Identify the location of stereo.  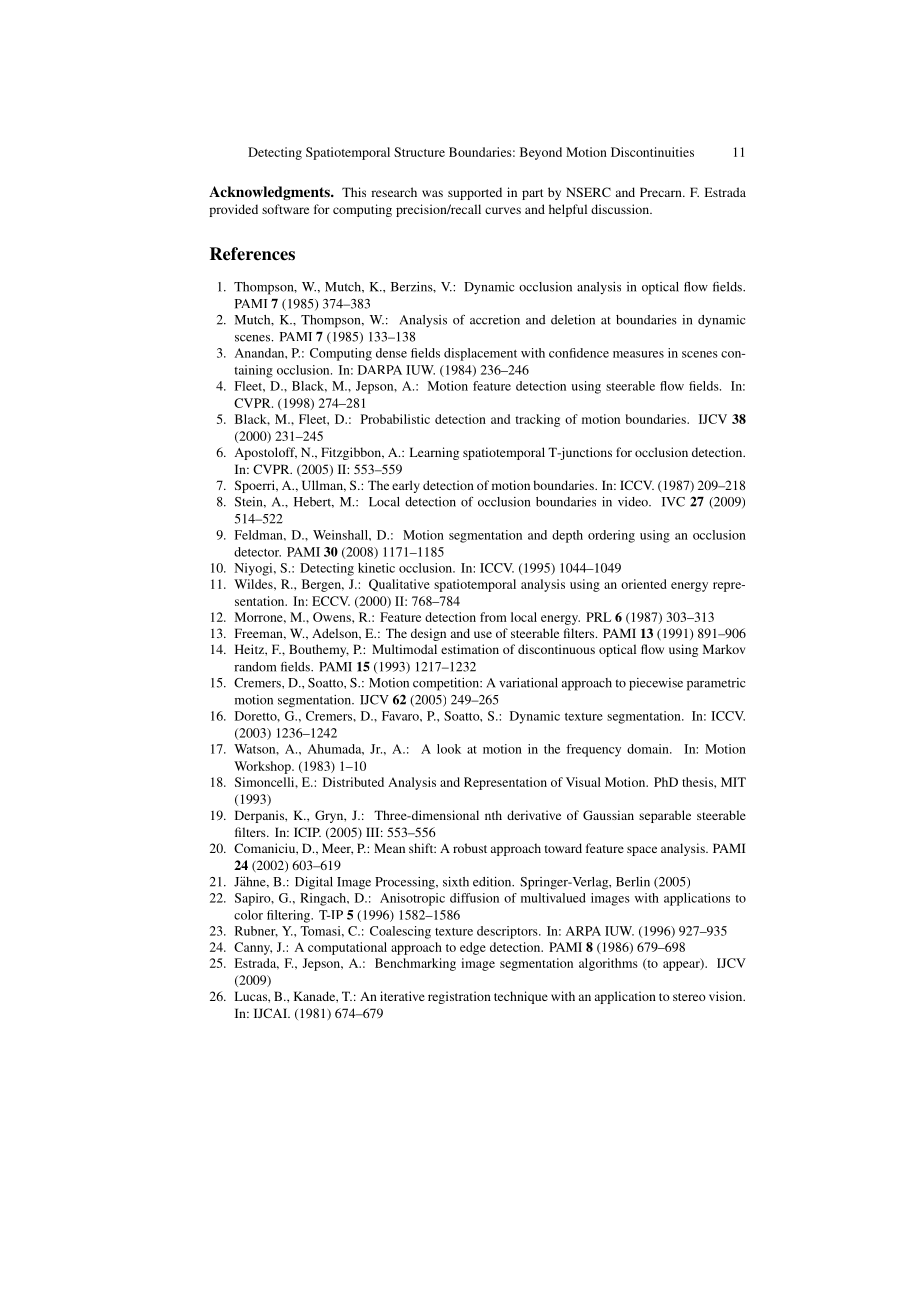
(689, 997).
